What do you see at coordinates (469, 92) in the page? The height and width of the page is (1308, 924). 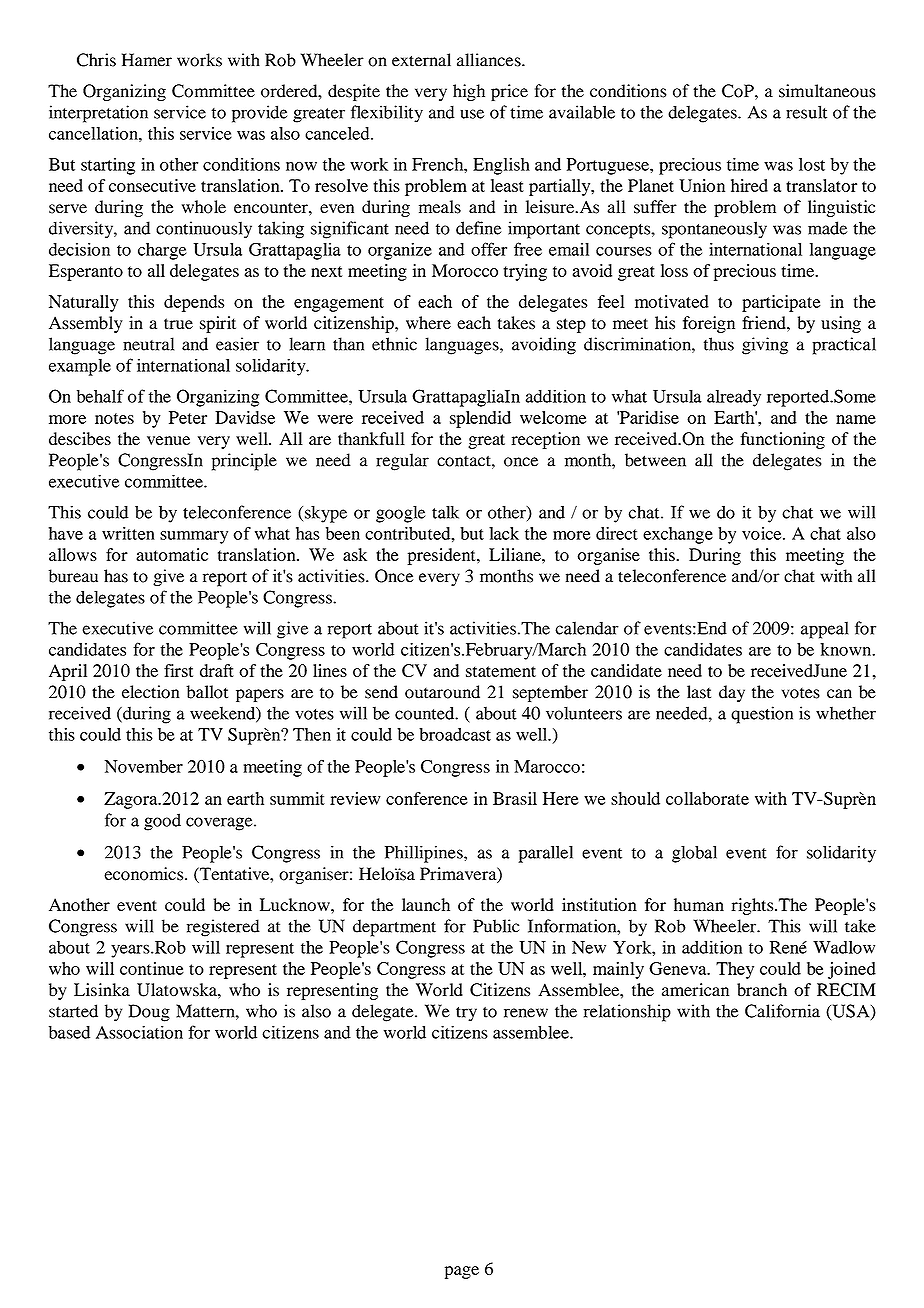 I see `high` at bounding box center [469, 92].
